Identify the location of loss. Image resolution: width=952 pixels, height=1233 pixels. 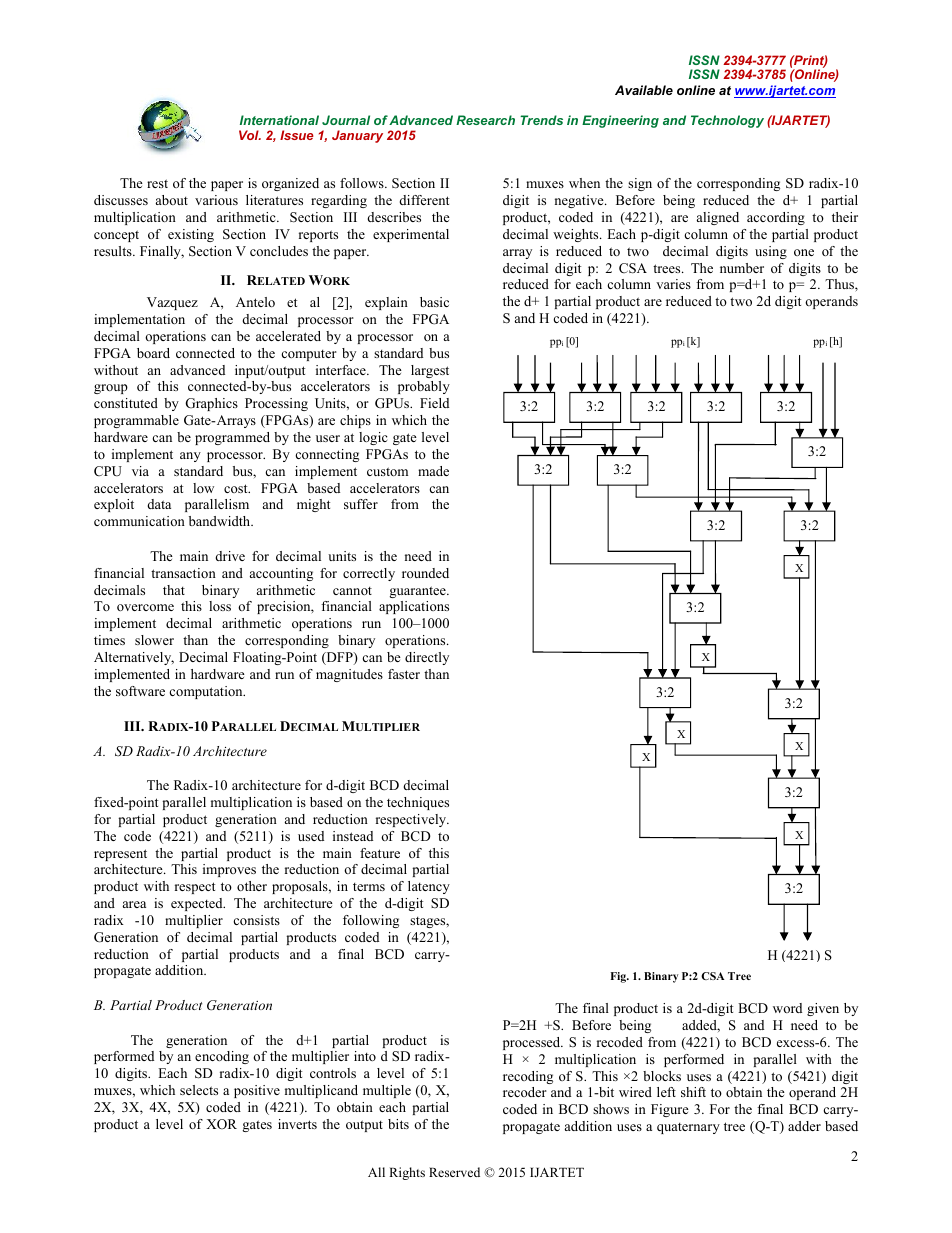
(220, 606).
